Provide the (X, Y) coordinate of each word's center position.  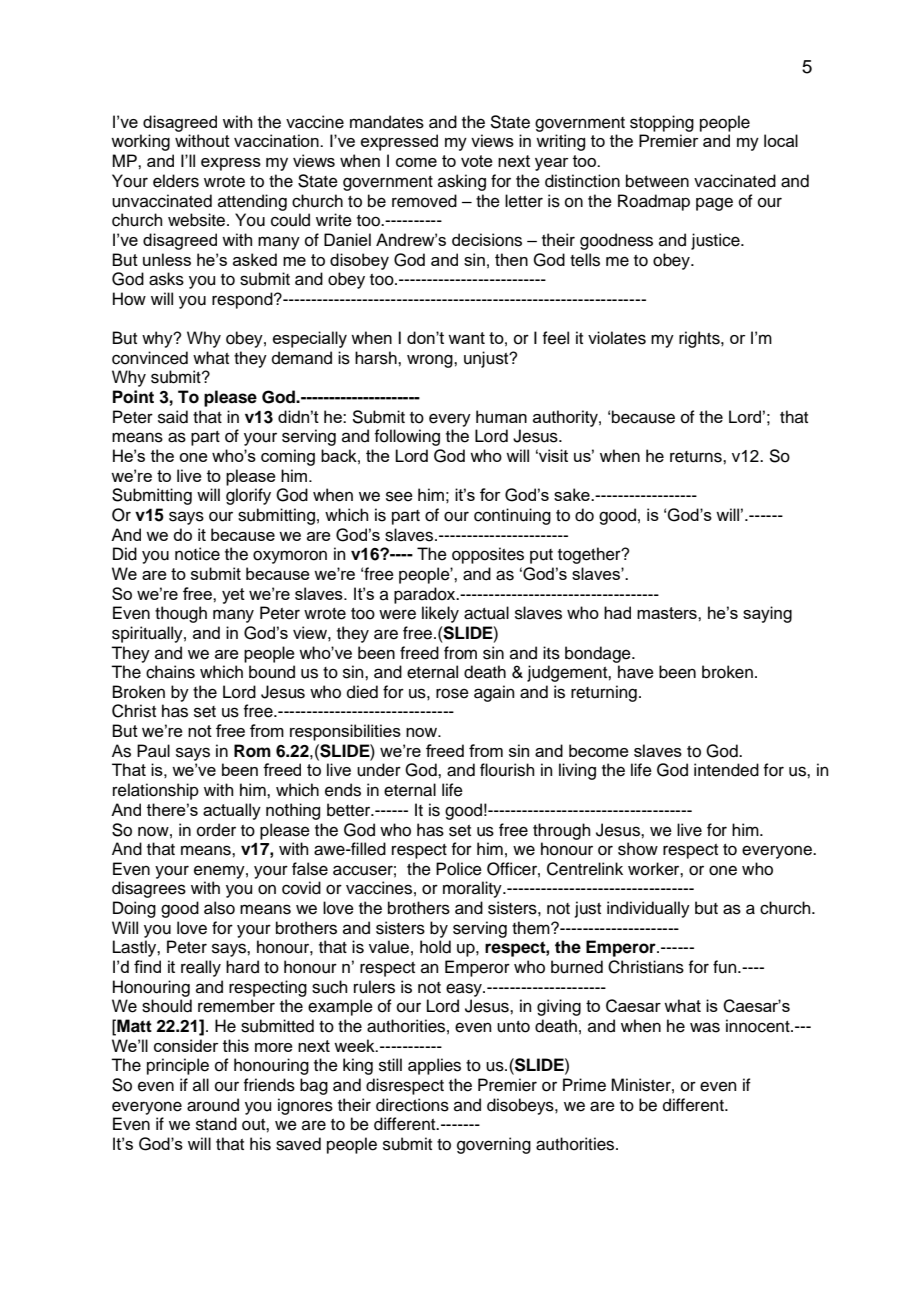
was (705, 1027)
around (213, 1105)
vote (477, 161)
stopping (662, 123)
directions (412, 1105)
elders (176, 181)
